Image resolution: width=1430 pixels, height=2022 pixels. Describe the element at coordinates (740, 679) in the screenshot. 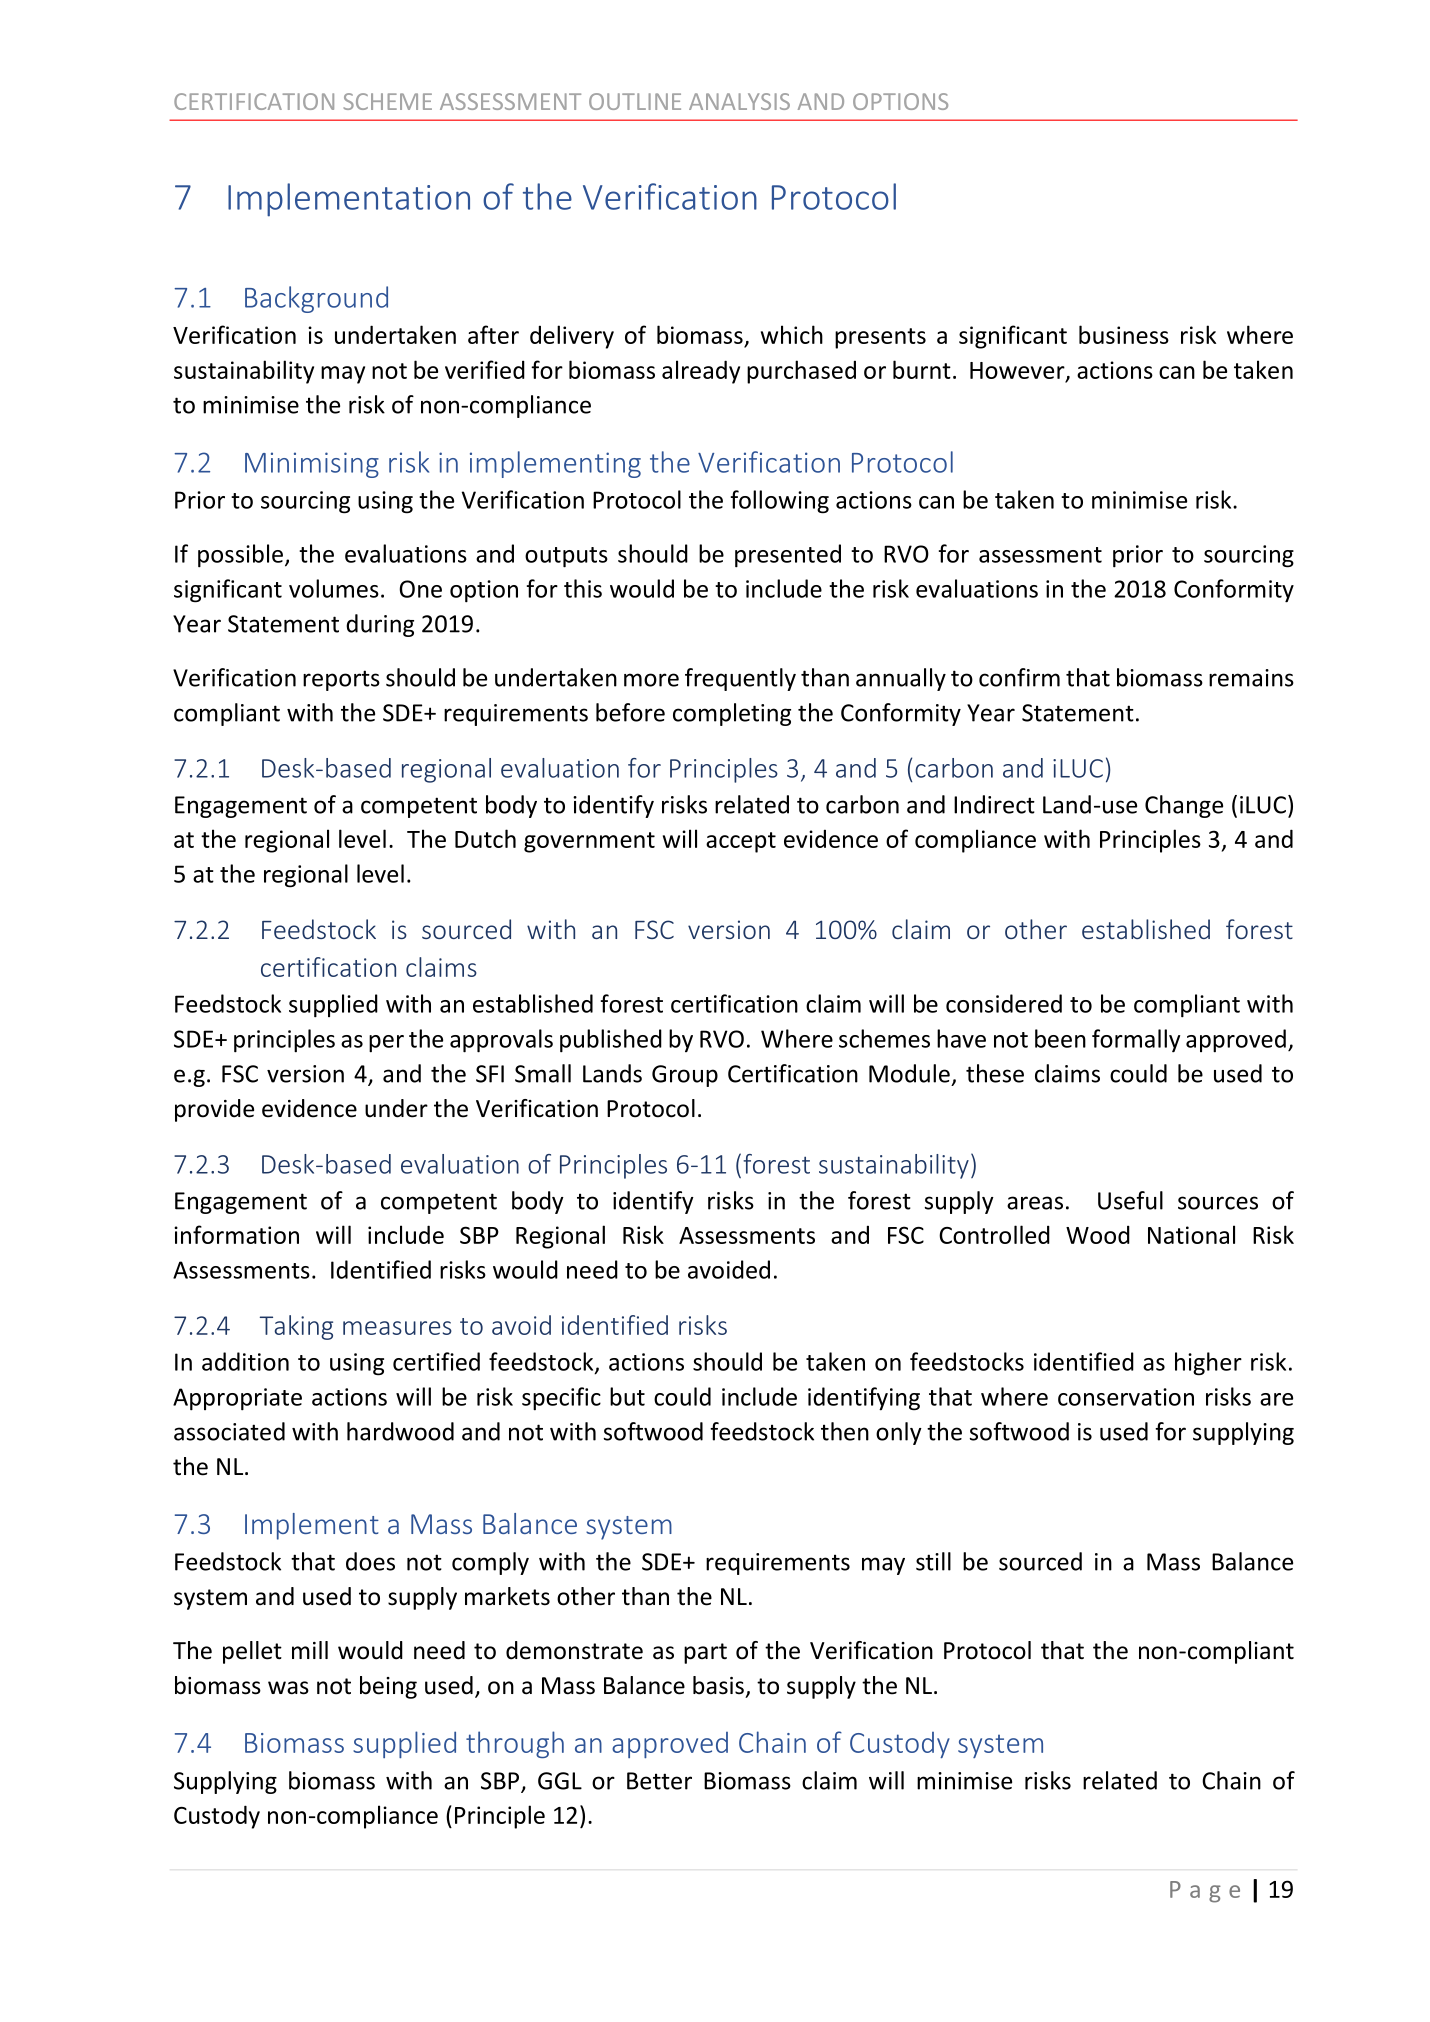

I see `frequently` at that location.
